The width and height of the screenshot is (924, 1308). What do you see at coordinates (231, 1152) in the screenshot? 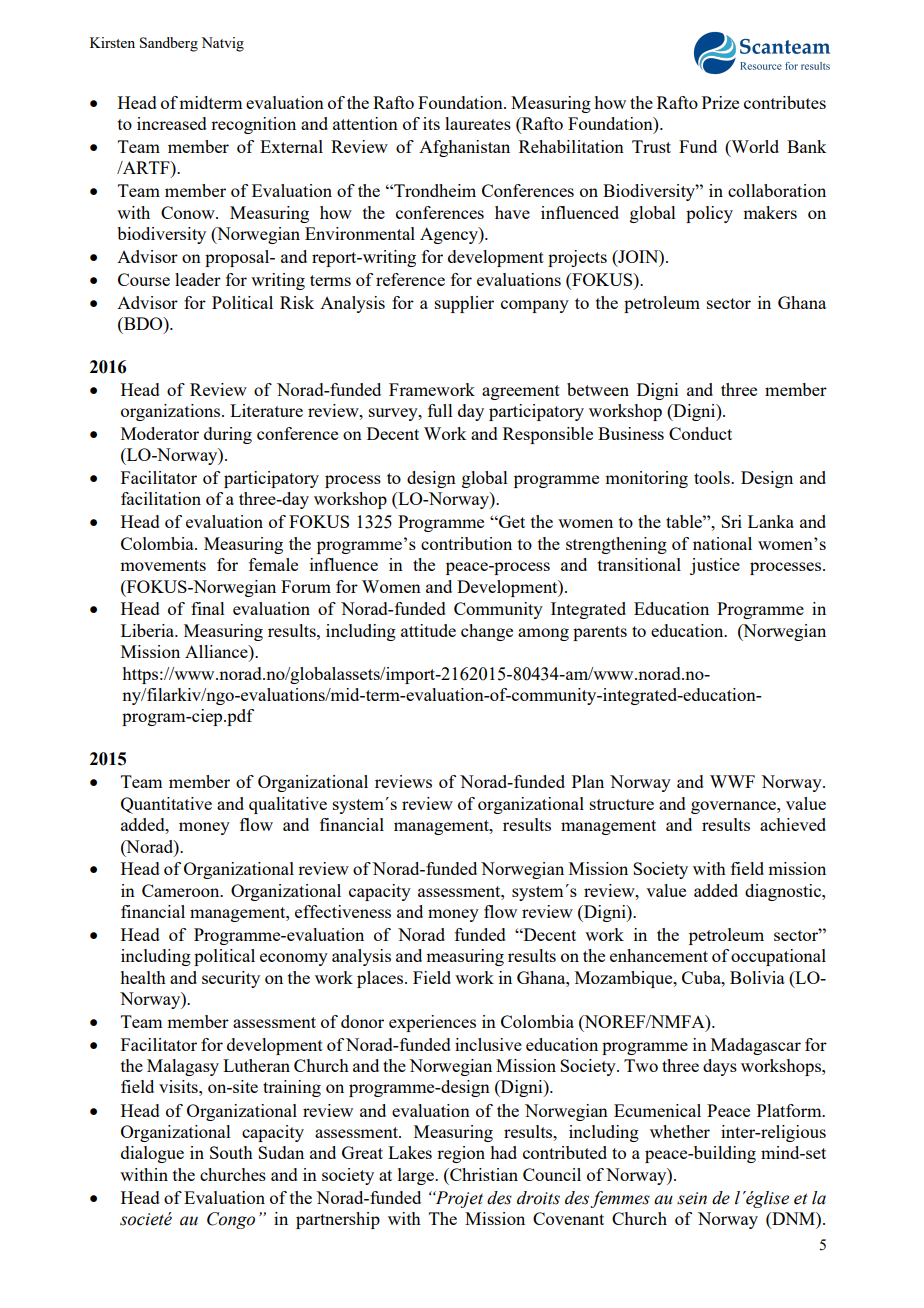
I see `South` at bounding box center [231, 1152].
